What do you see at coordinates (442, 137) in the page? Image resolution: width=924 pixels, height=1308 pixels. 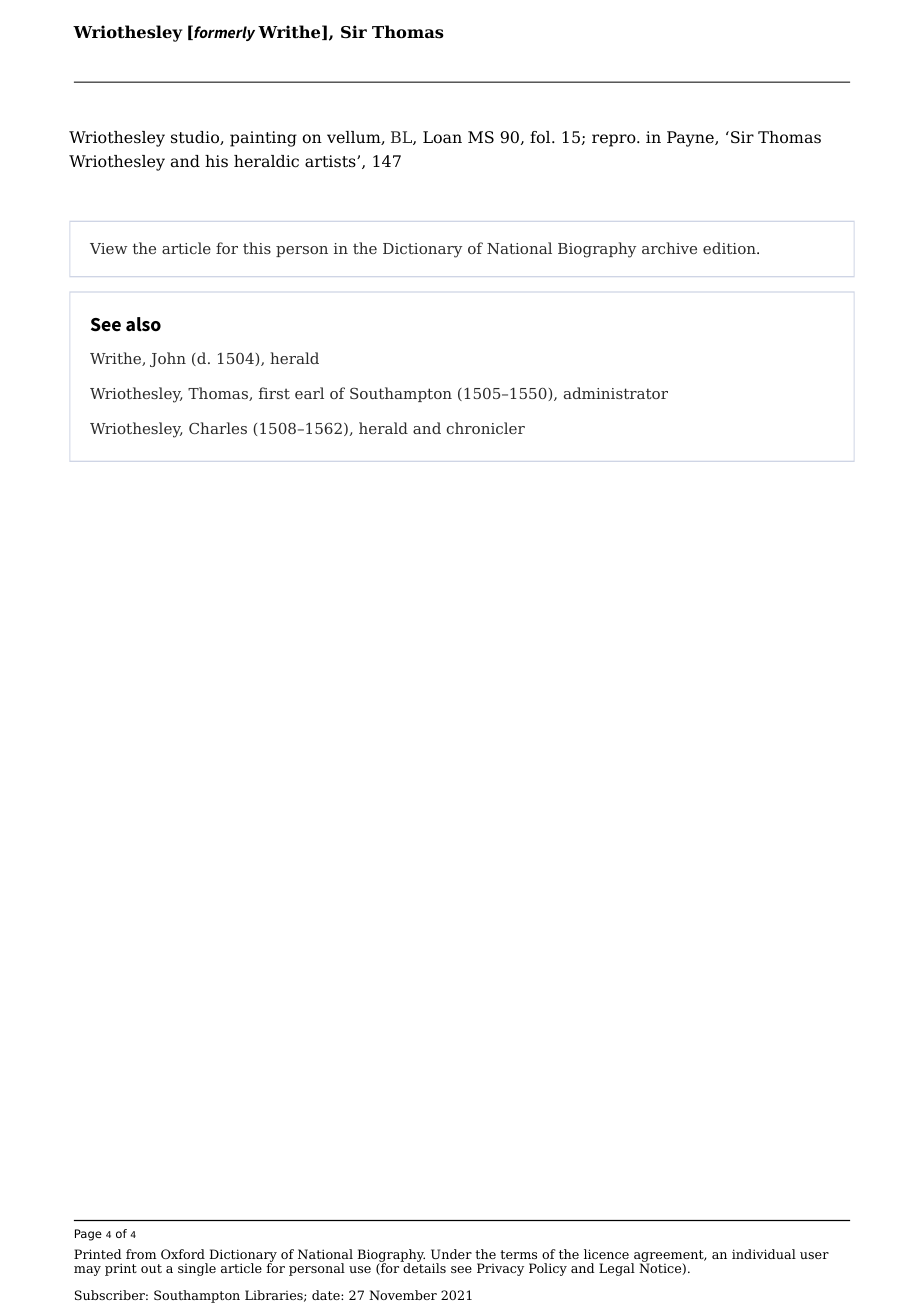 I see `Loan` at bounding box center [442, 137].
